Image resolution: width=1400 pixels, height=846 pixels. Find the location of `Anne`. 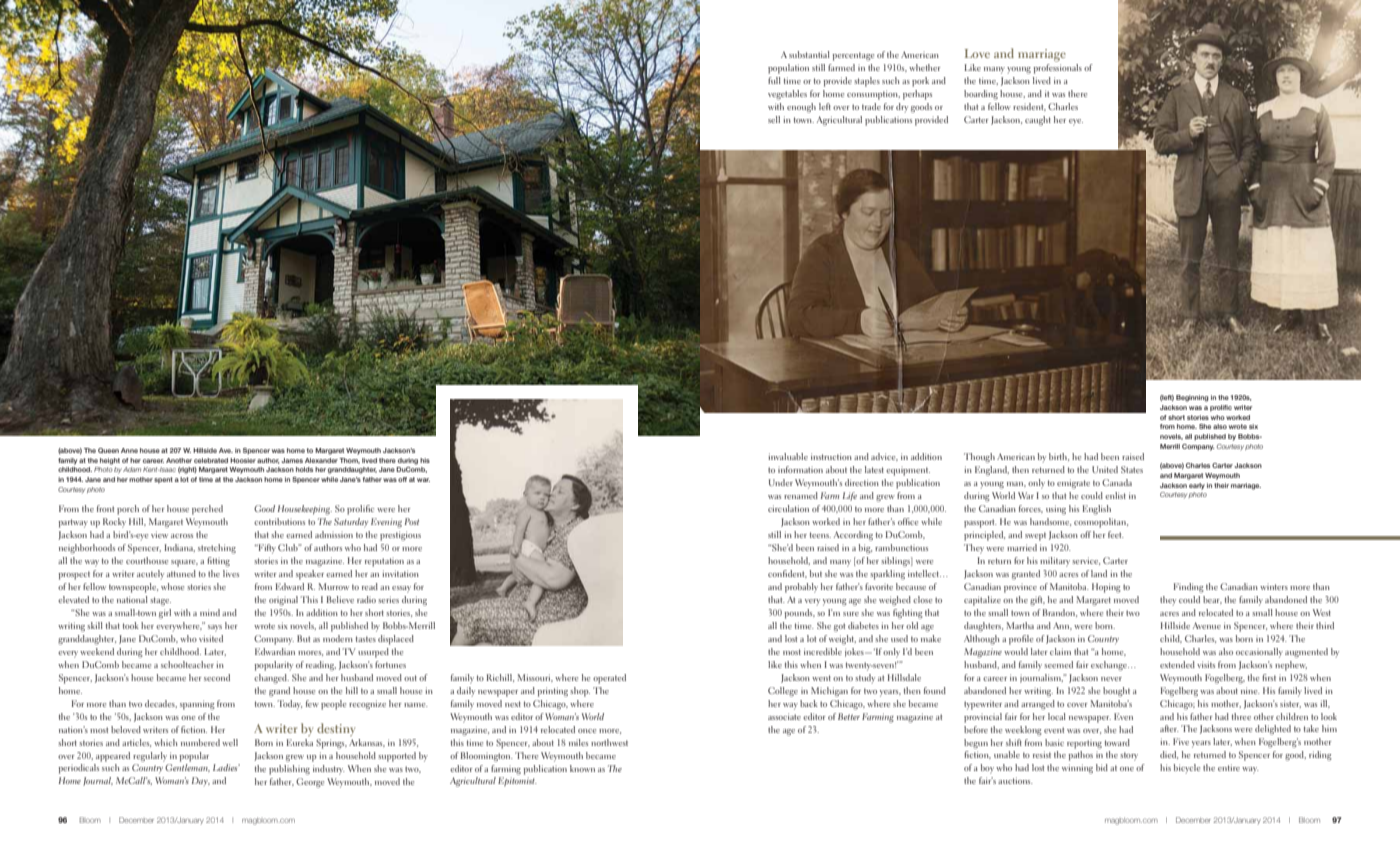

Anne is located at coordinates (129, 450).
